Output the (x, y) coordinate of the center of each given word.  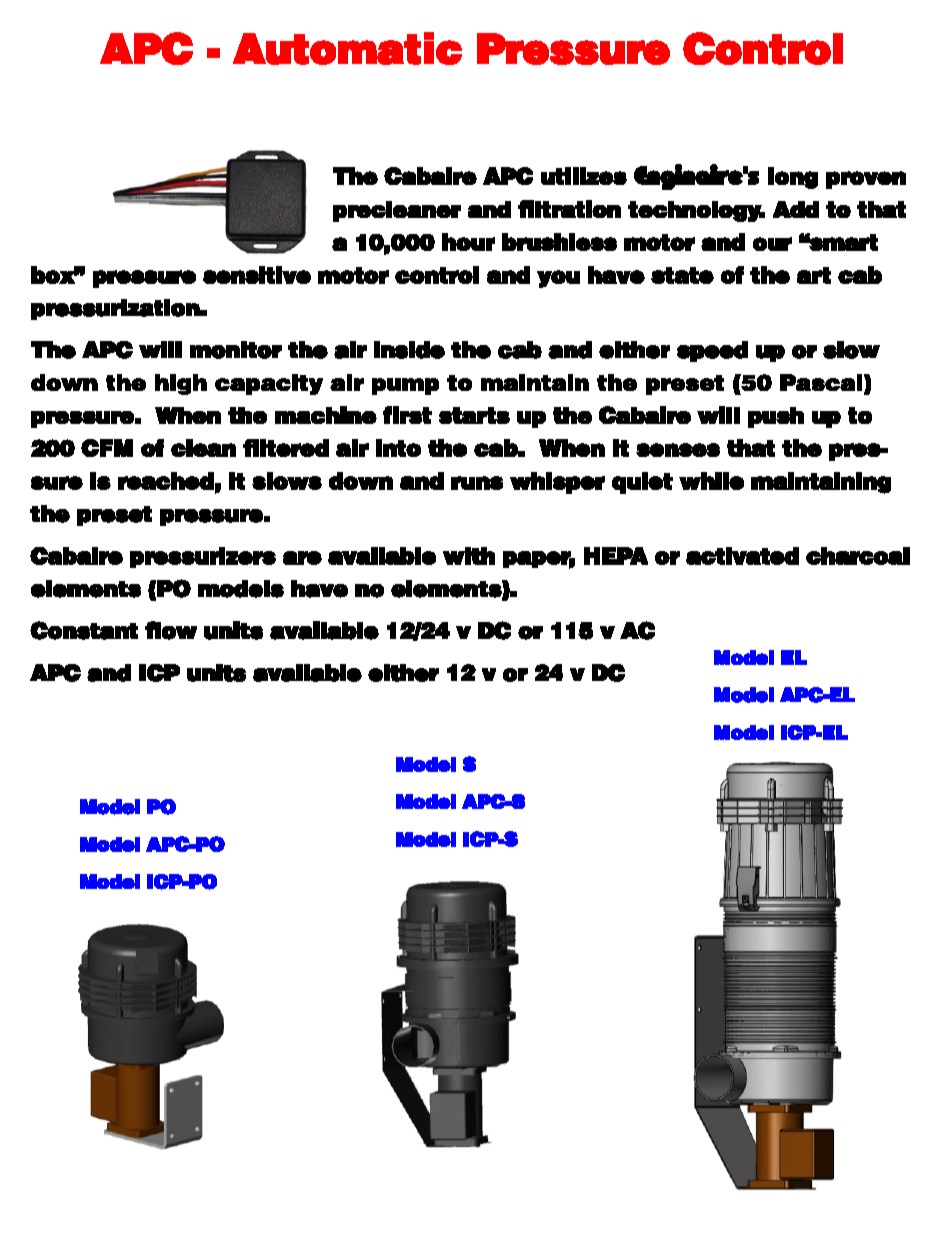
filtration (569, 209)
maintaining (821, 483)
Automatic (347, 48)
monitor (236, 350)
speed (712, 351)
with (469, 556)
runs (477, 483)
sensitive (257, 275)
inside (409, 350)
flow (171, 630)
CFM (107, 448)
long (793, 178)
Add (796, 209)
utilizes (584, 176)
